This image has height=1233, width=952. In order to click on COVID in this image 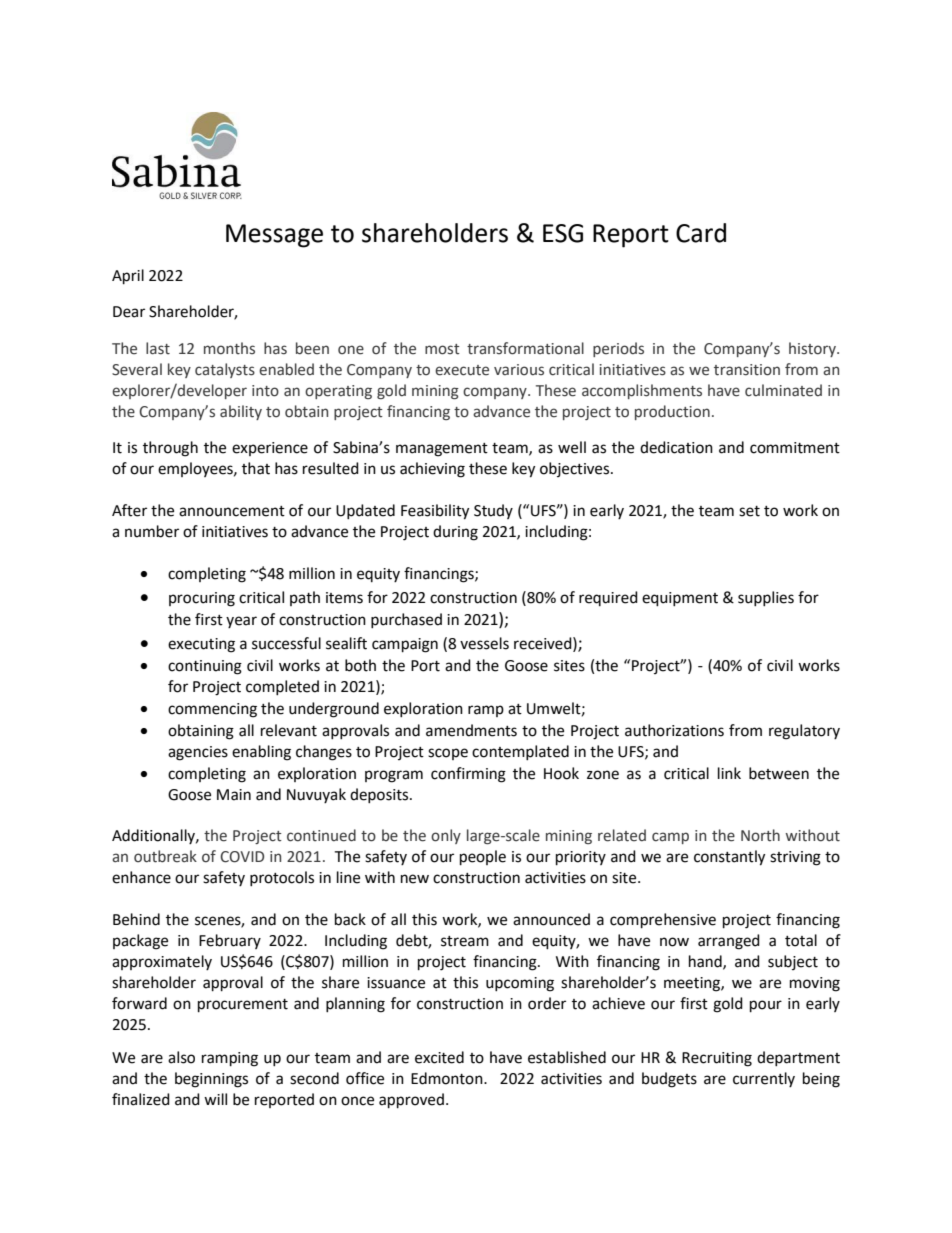, I will do `click(242, 857)`.
